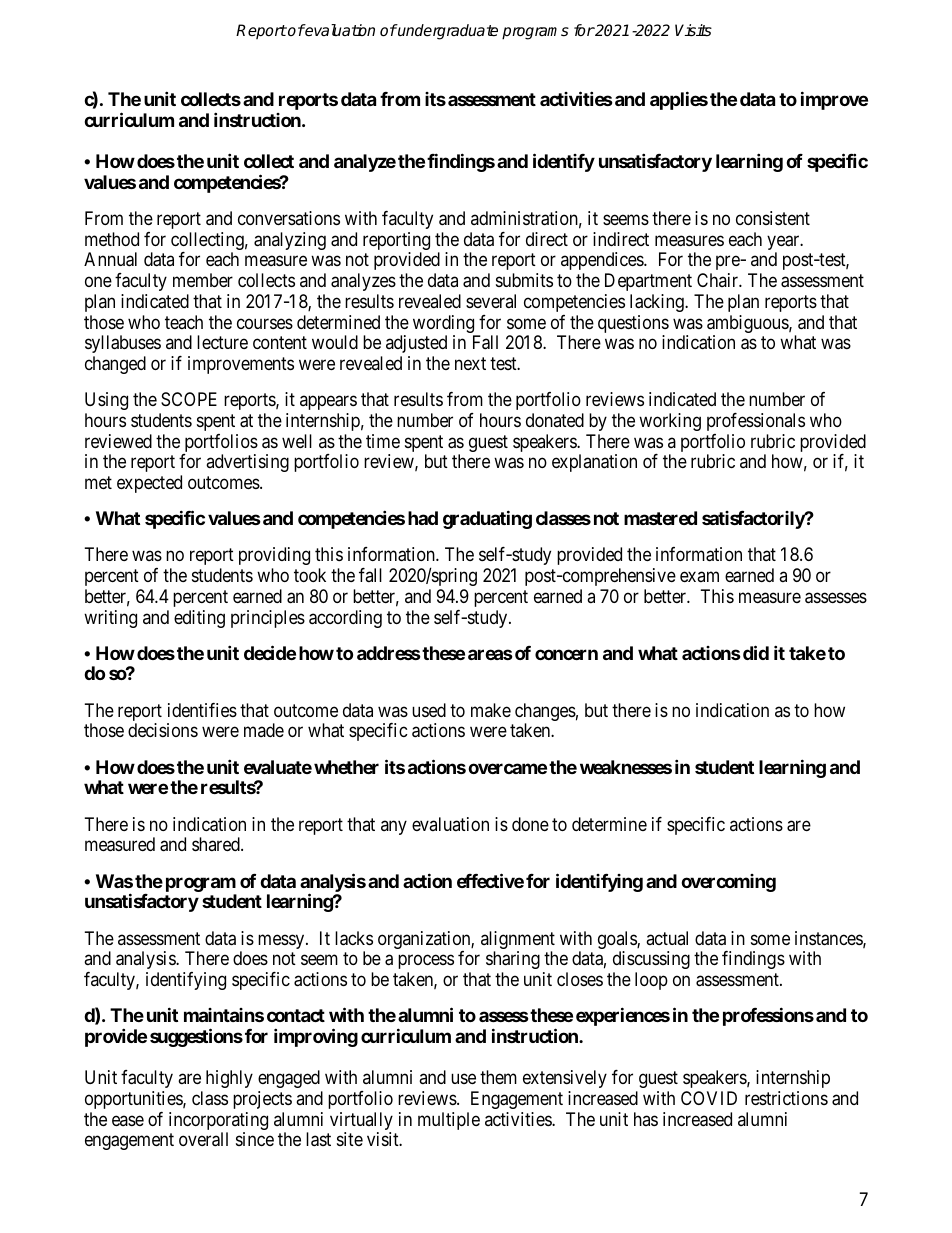  What do you see at coordinates (149, 484) in the page?
I see `expected` at bounding box center [149, 484].
